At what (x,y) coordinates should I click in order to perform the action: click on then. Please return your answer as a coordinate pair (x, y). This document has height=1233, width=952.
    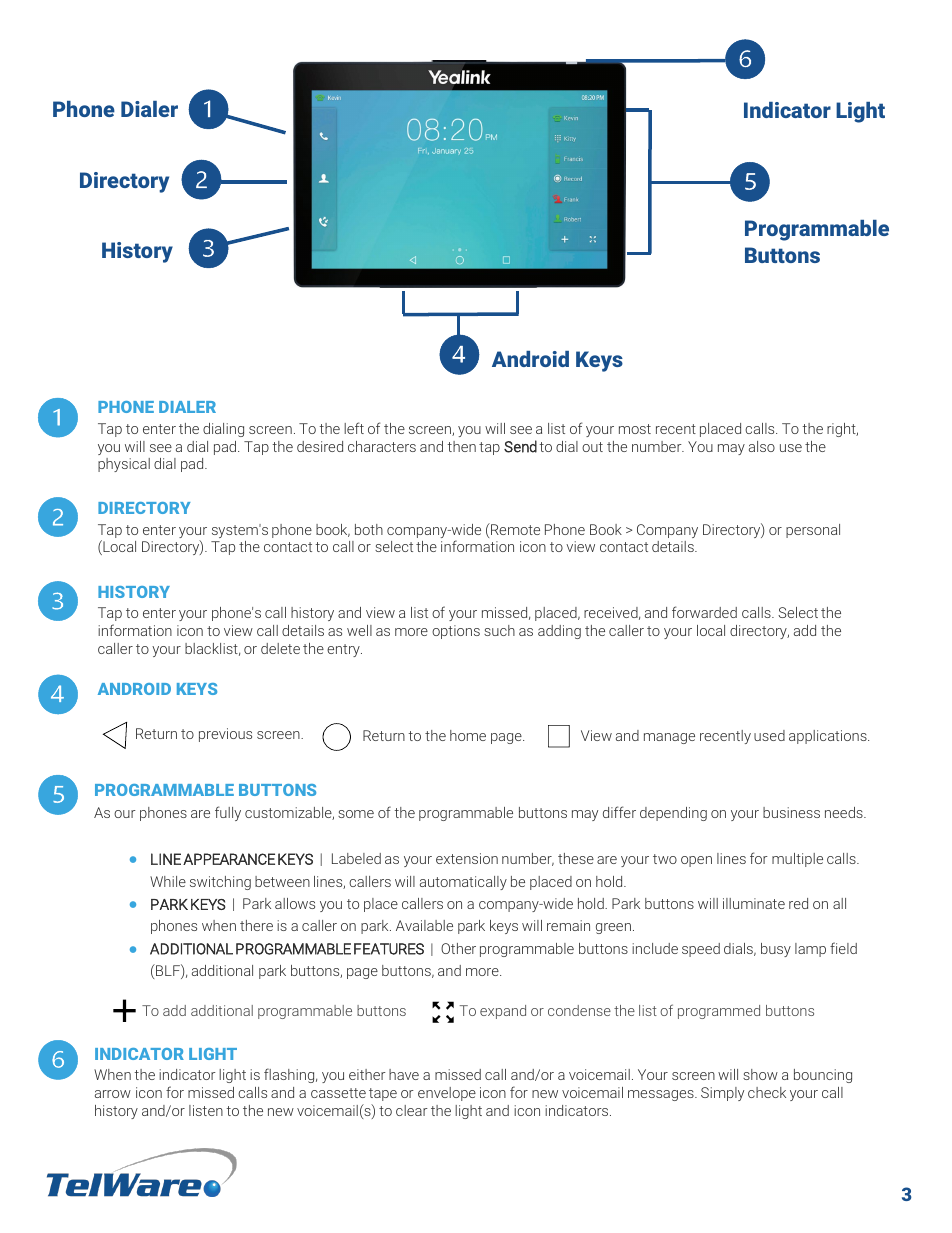
    Looking at the image, I should click on (461, 446).
